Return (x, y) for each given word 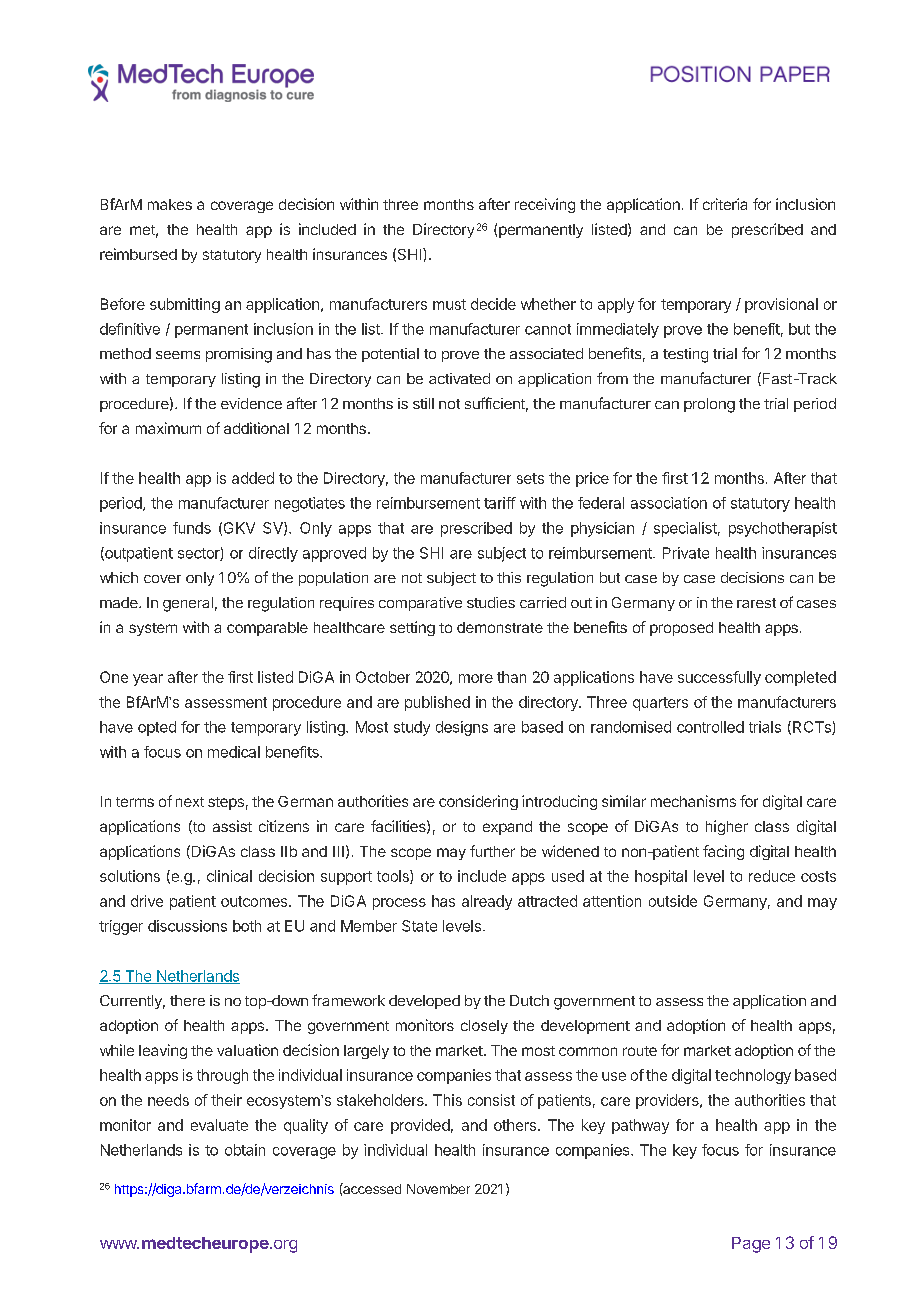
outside (673, 901)
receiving (545, 205)
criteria (725, 204)
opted (157, 728)
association (669, 503)
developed (424, 1002)
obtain (245, 1150)
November (438, 1189)
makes (170, 204)
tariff (500, 503)
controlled (710, 727)
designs (462, 728)
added (253, 478)
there (187, 1000)
